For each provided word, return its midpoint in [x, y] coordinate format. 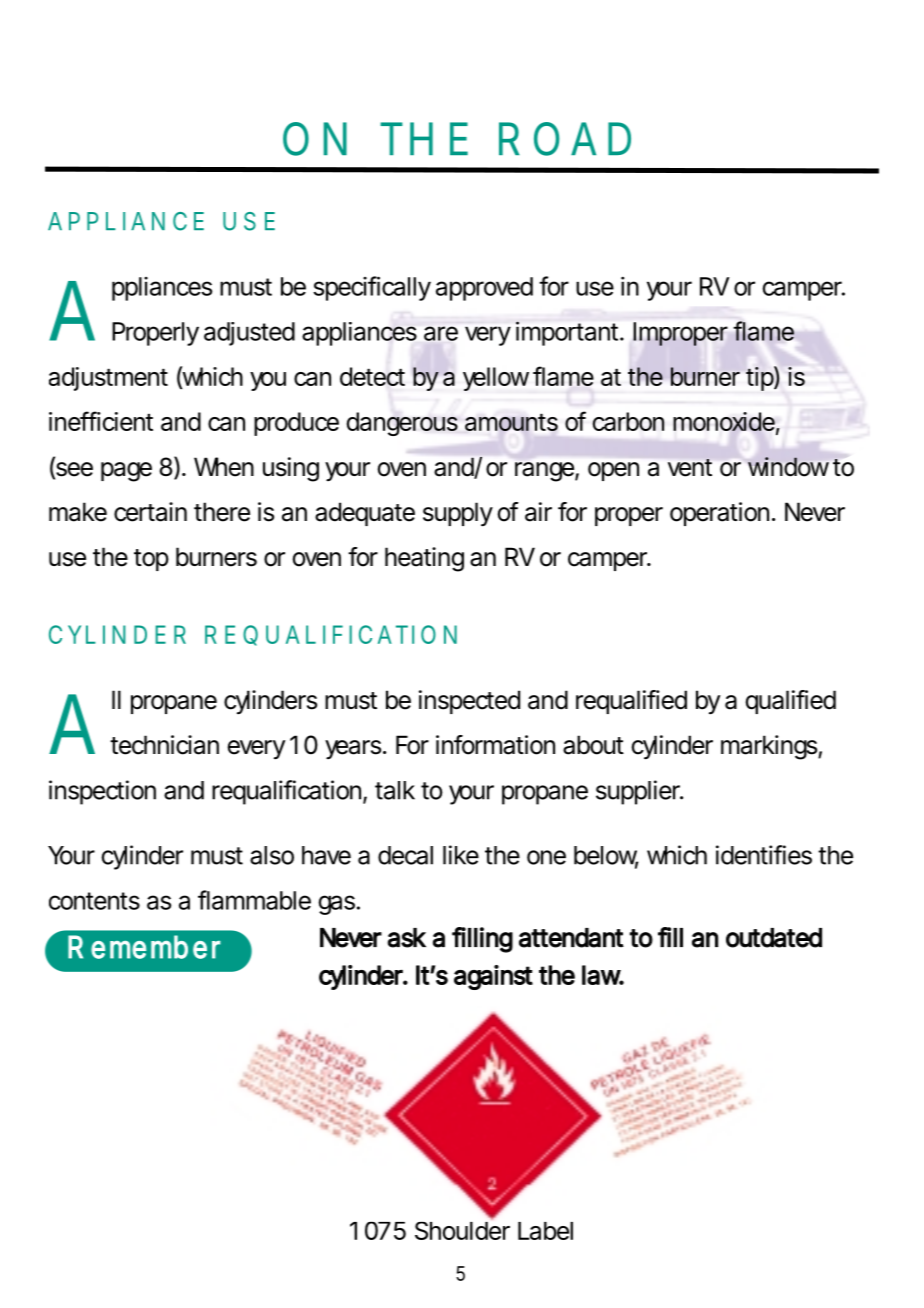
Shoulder [462, 1229]
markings [770, 747]
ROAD [565, 139]
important [569, 333]
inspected [469, 702]
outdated [774, 938]
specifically [372, 288]
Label [545, 1231]
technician [164, 745]
